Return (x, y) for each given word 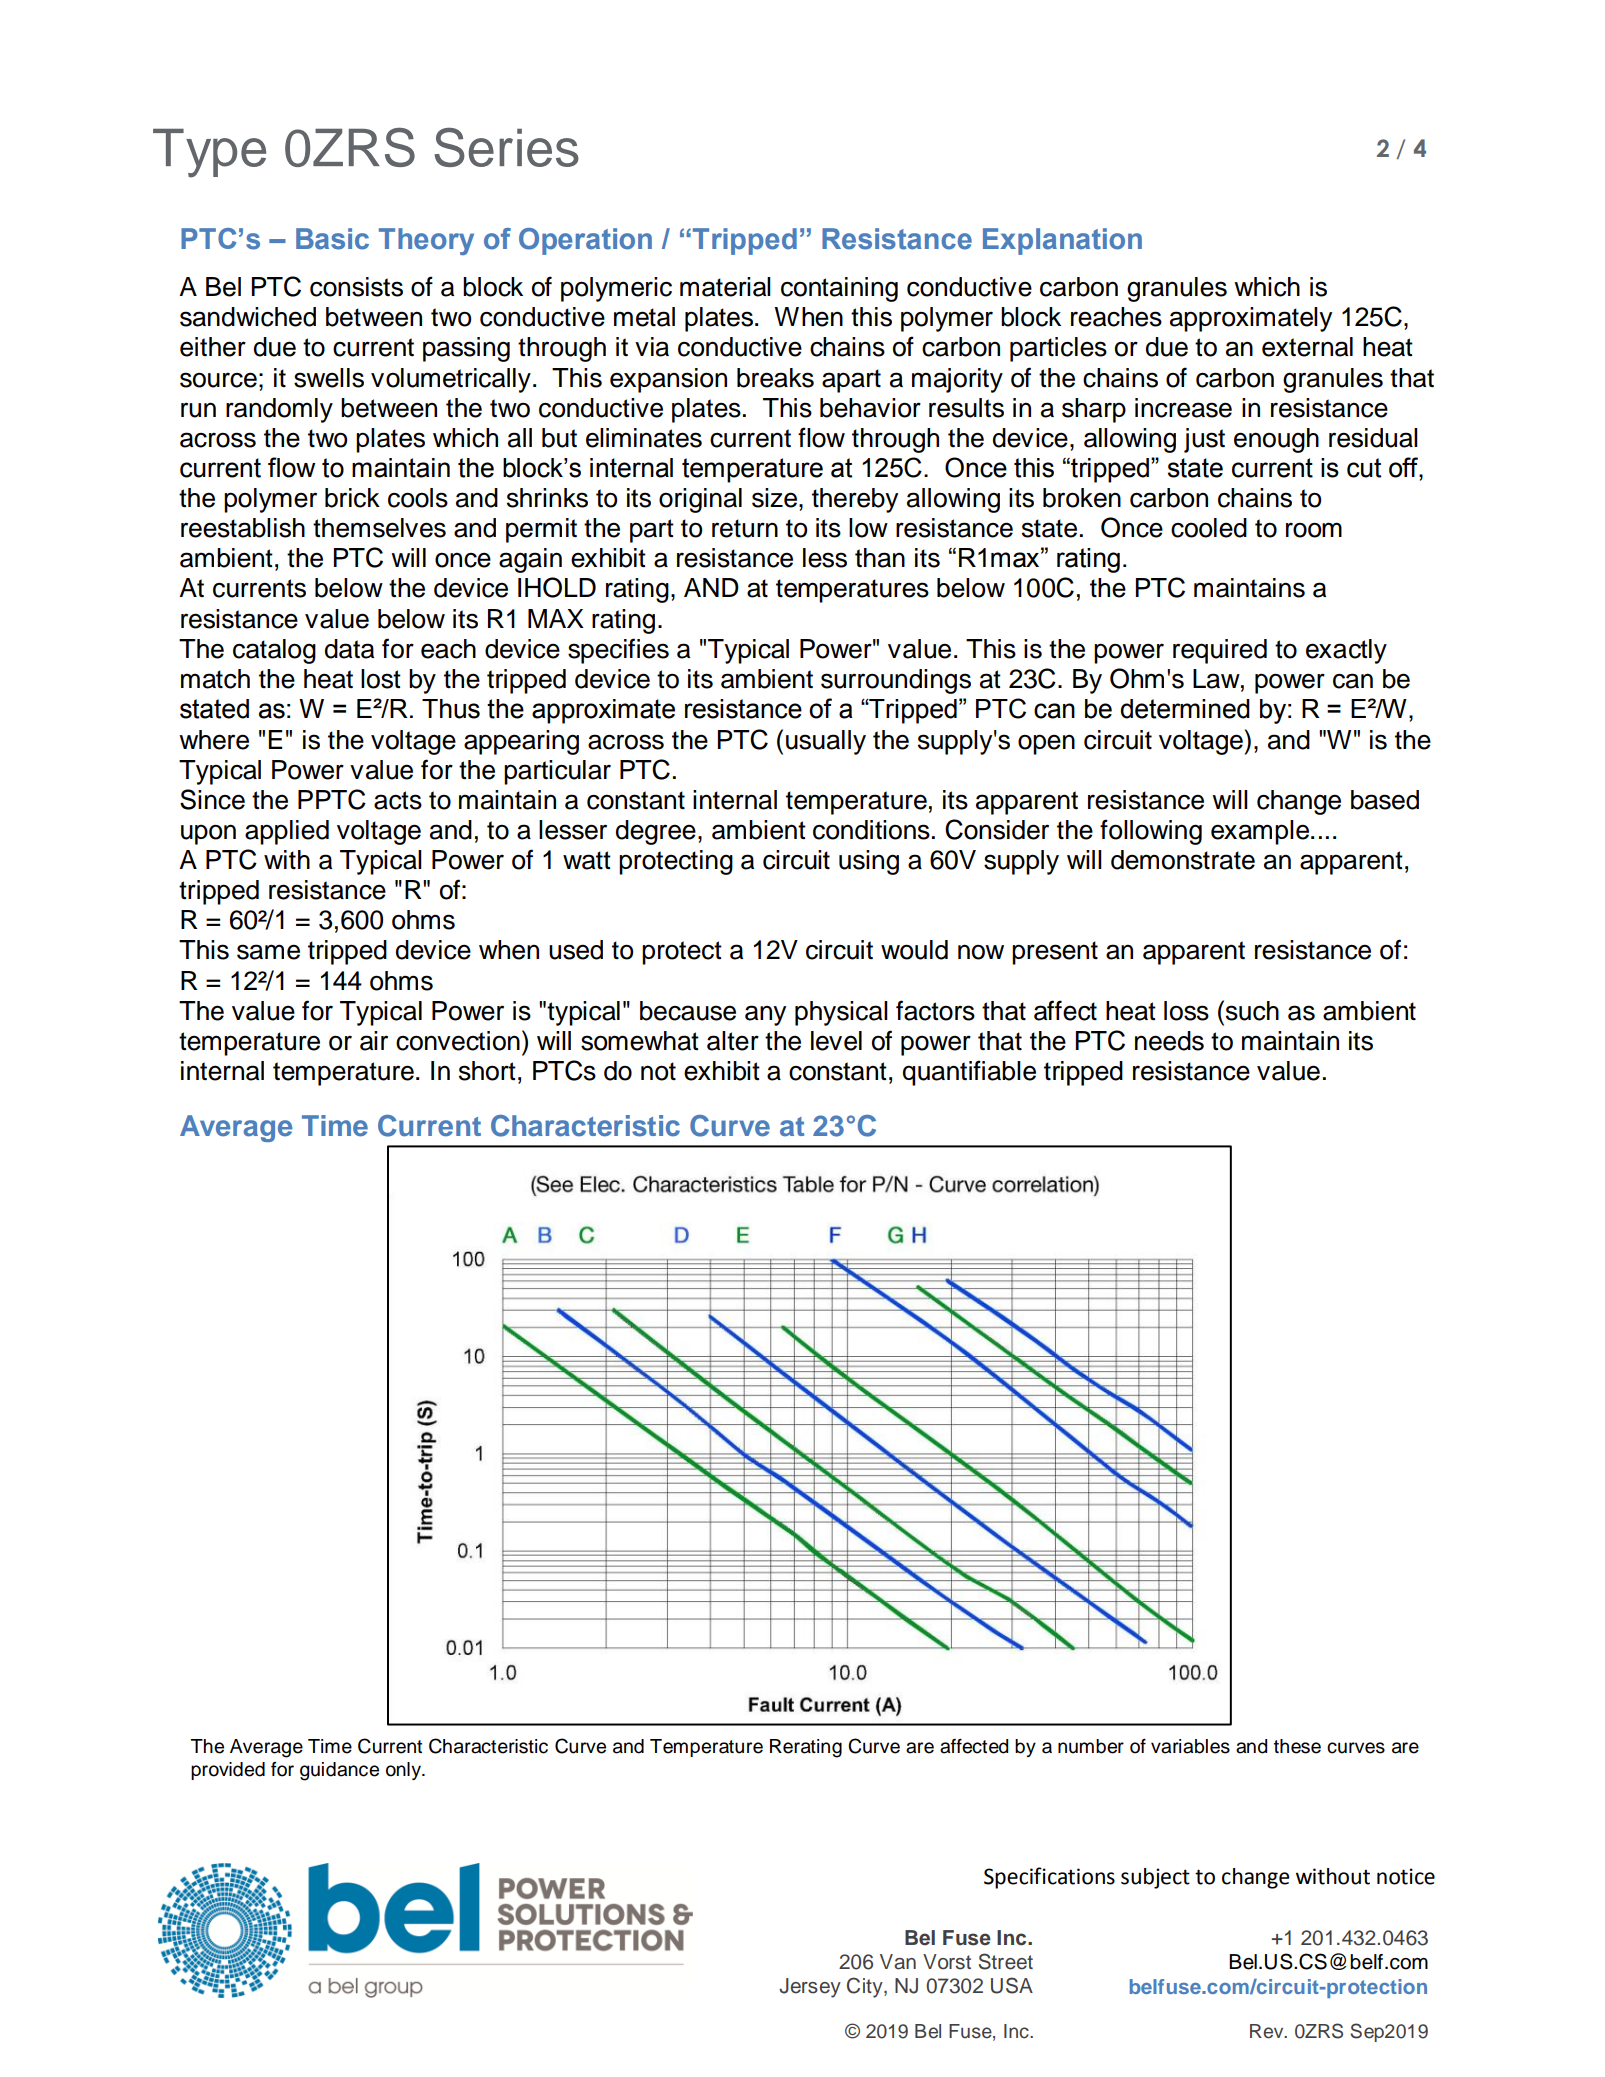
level (836, 1041)
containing (839, 289)
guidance (339, 1771)
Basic (332, 239)
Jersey (810, 1988)
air (374, 1041)
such (1252, 1011)
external (1307, 347)
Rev (1268, 2031)
